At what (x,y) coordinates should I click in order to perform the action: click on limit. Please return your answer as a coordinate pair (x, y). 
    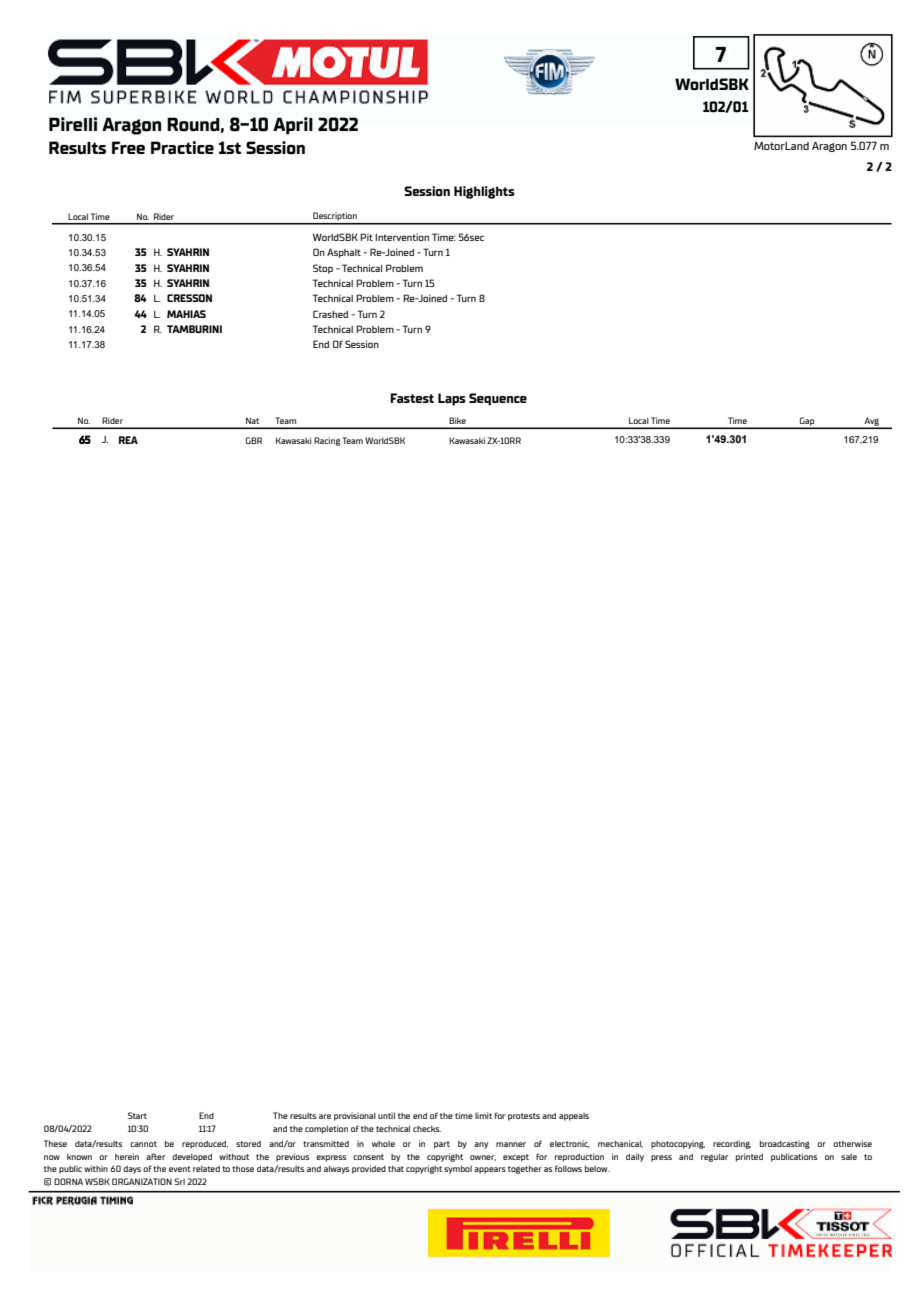
    Looking at the image, I should click on (483, 1115).
